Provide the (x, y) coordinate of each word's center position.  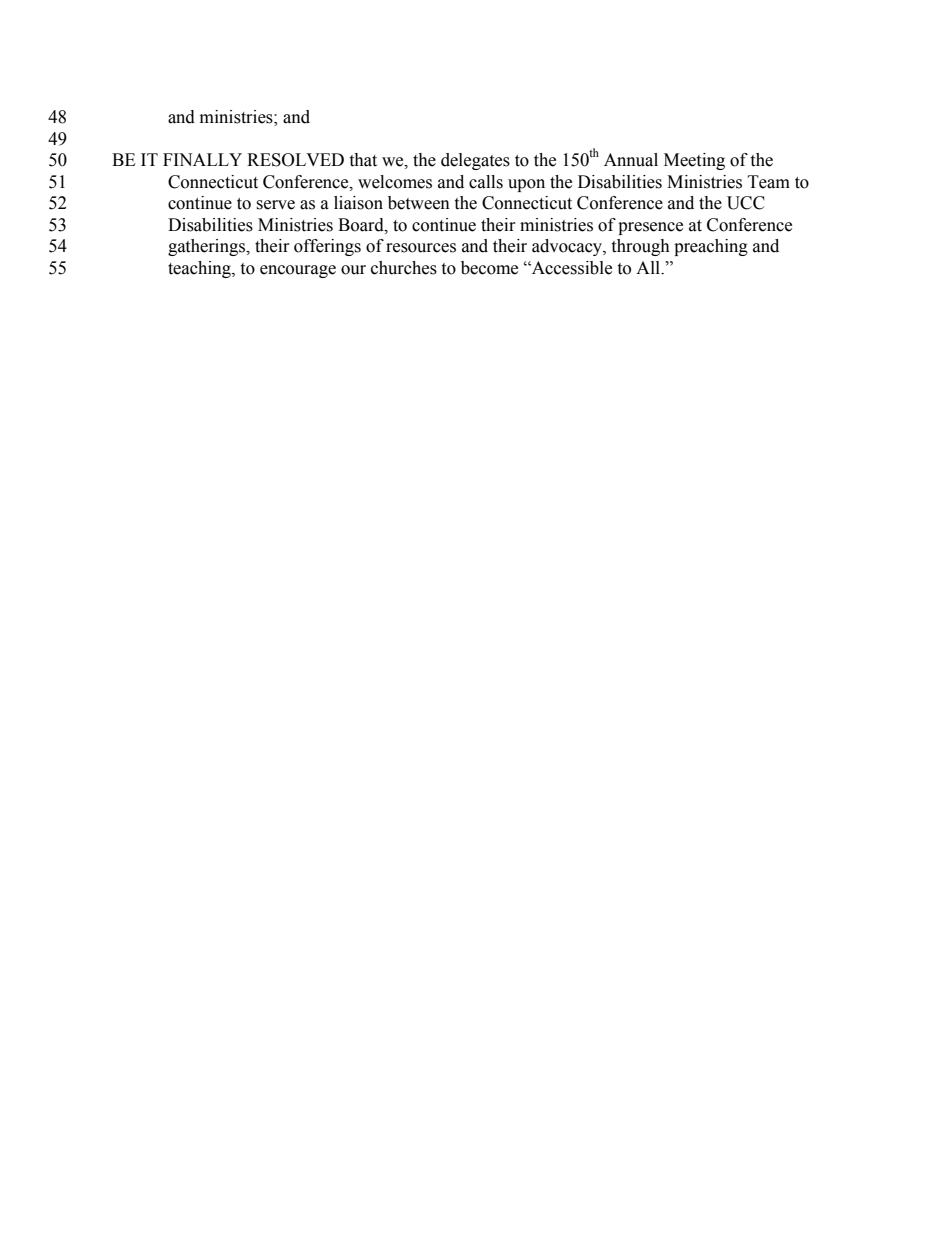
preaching (711, 247)
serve (275, 205)
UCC (746, 203)
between (419, 203)
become (489, 268)
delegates (475, 161)
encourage (298, 271)
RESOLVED (295, 160)
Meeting (694, 161)
